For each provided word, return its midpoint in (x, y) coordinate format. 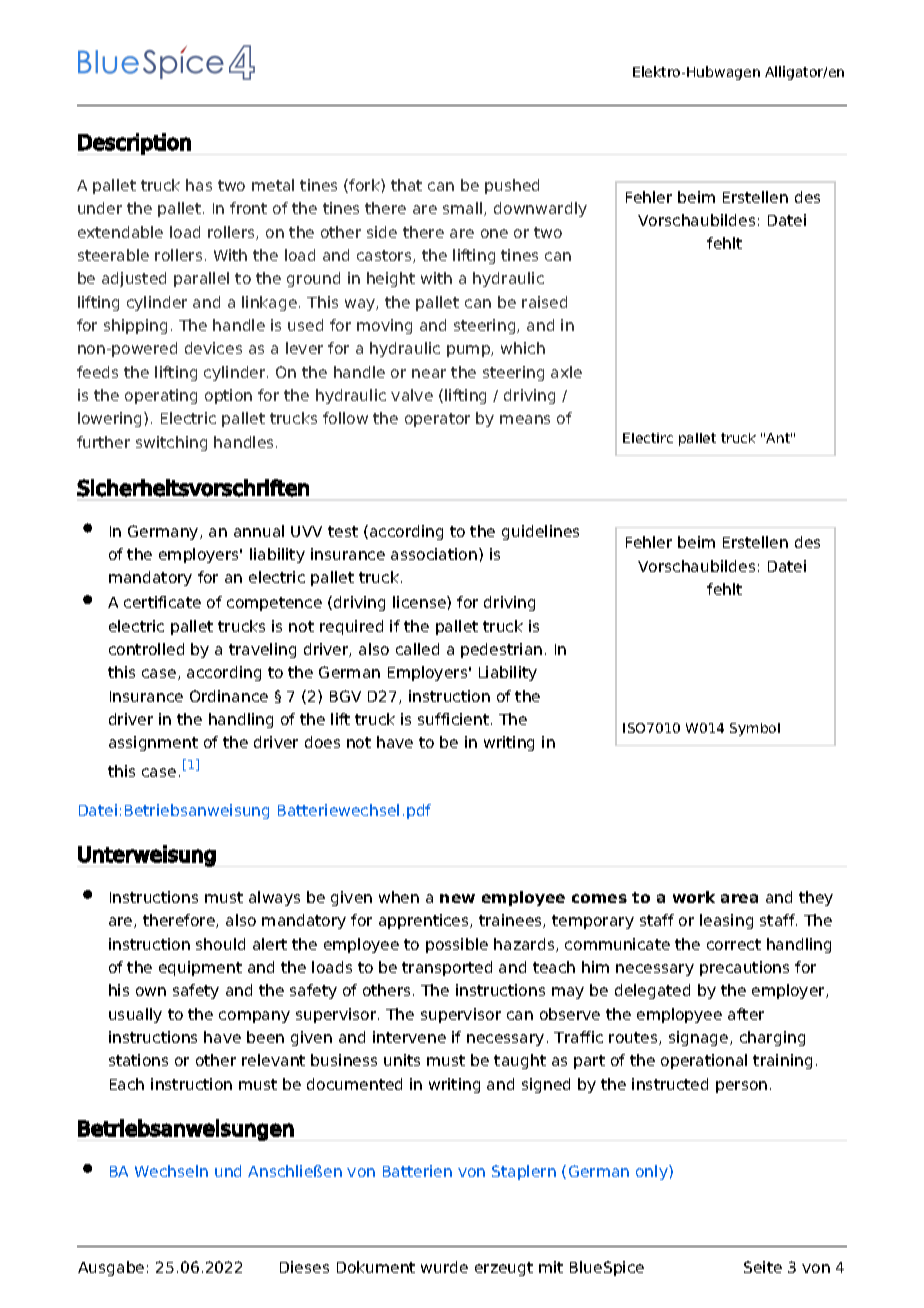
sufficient (453, 719)
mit (551, 1267)
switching (171, 443)
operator (437, 420)
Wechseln (171, 1171)
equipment (200, 968)
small (464, 209)
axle (566, 372)
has (199, 185)
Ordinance (229, 696)
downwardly (540, 209)
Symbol (755, 729)
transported (447, 968)
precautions (744, 968)
